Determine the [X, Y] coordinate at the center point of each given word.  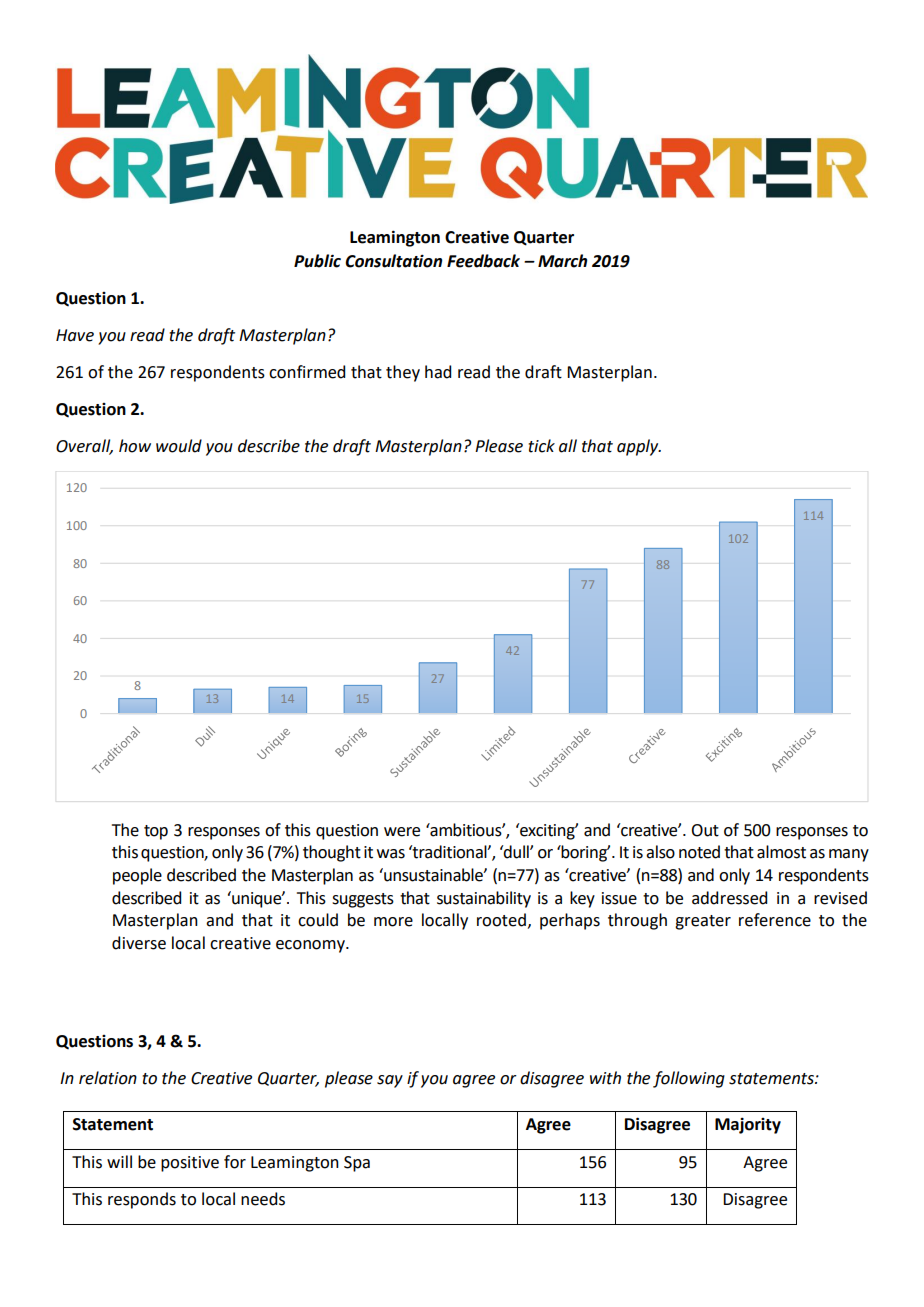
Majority [748, 1125]
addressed [729, 898]
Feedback [483, 261]
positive [190, 1164]
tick [541, 446]
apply [639, 447]
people [137, 876]
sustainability [484, 899]
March [562, 261]
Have [75, 335]
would [179, 446]
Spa [357, 1164]
